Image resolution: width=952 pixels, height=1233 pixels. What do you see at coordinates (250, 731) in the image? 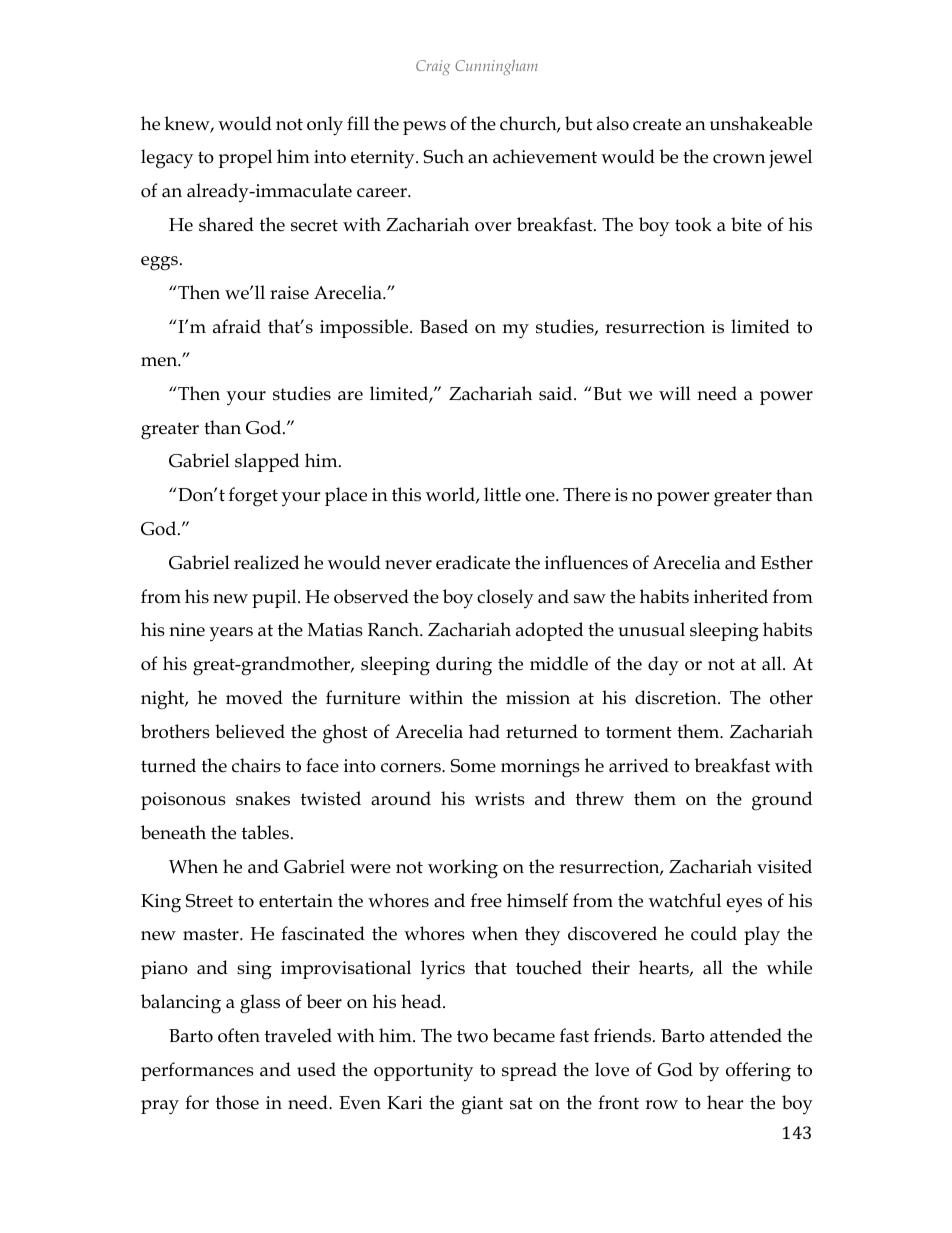
I see `believed` at bounding box center [250, 731].
